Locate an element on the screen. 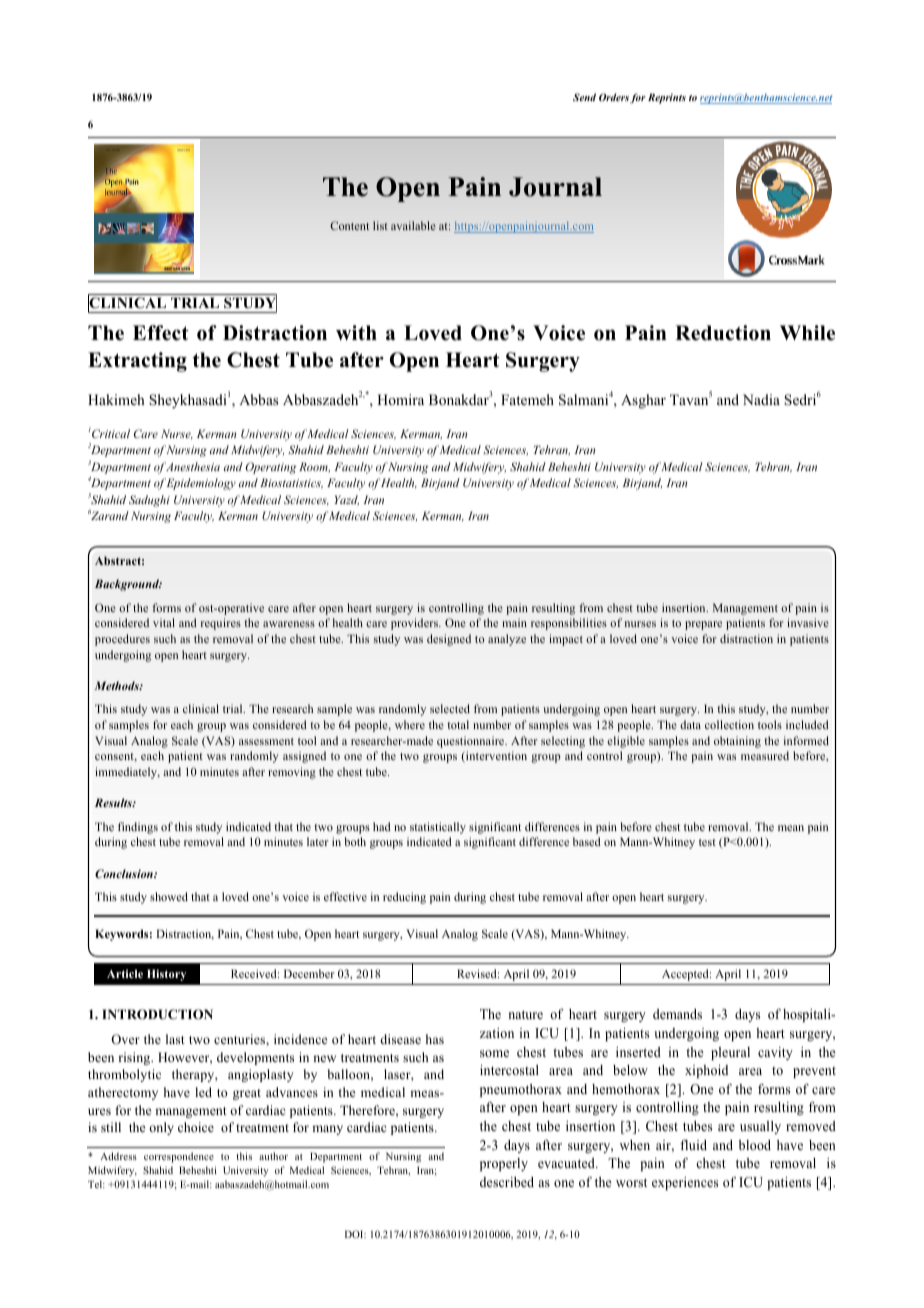 The width and height of the screenshot is (924, 1308). Content is located at coordinates (349, 225).
